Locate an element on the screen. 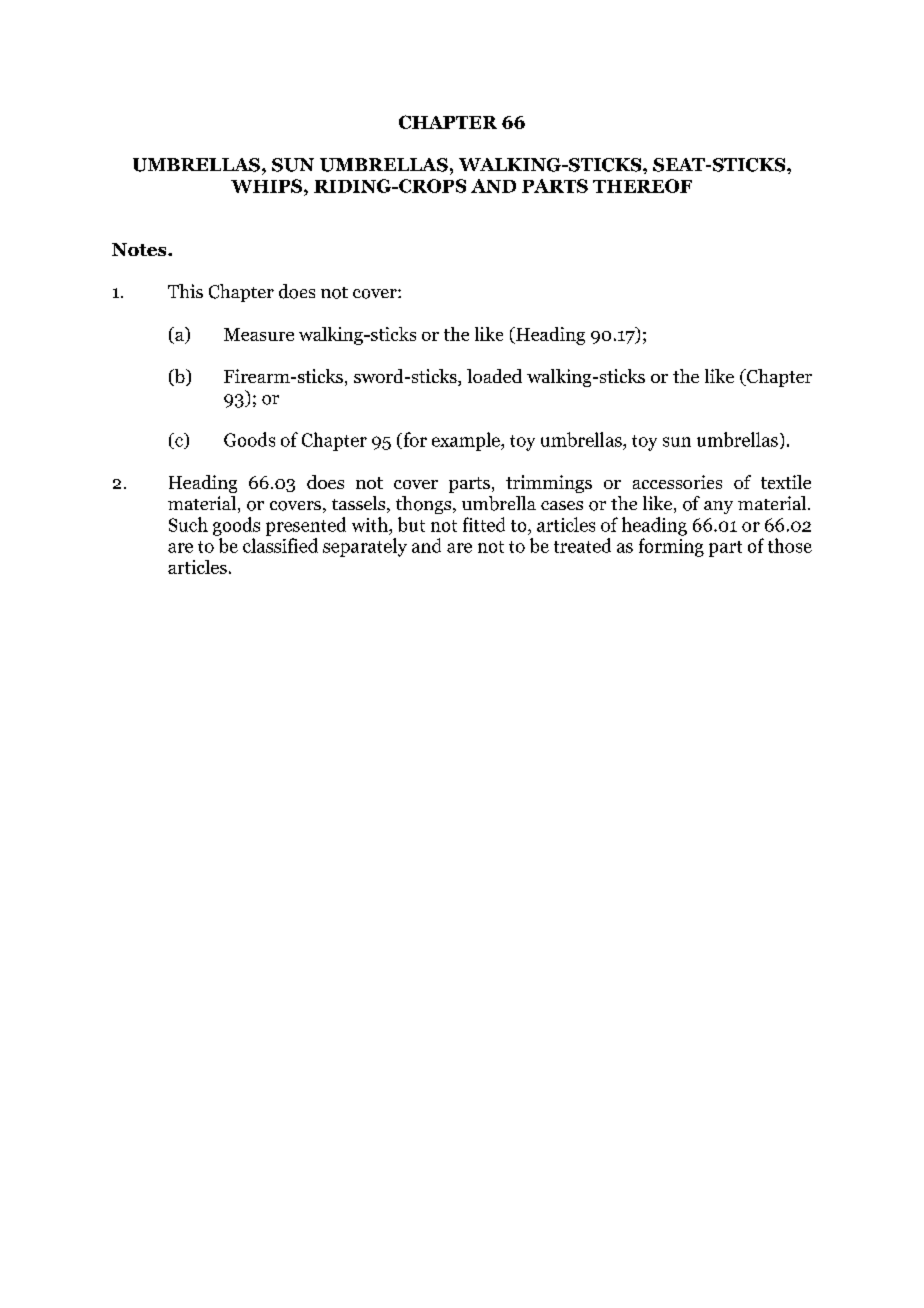  accessories is located at coordinates (677, 482).
